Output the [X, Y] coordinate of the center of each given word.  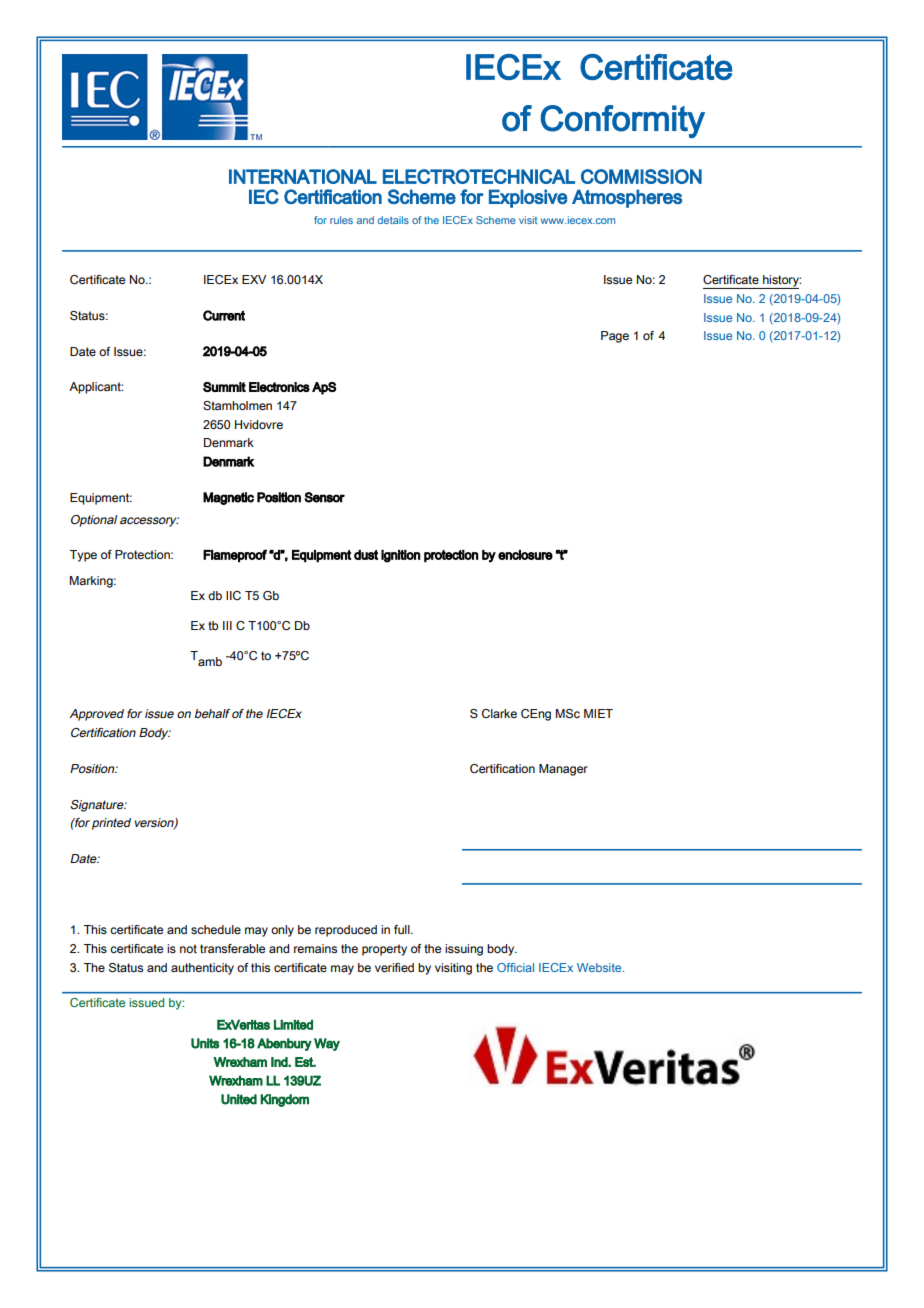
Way [327, 1044]
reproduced [346, 931]
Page [615, 337]
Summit [224, 387]
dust [366, 555]
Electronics [279, 387]
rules [341, 220]
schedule [216, 929]
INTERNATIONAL [303, 176]
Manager [563, 770]
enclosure [525, 555]
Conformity [623, 121]
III [227, 625]
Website [600, 967]
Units [205, 1043]
